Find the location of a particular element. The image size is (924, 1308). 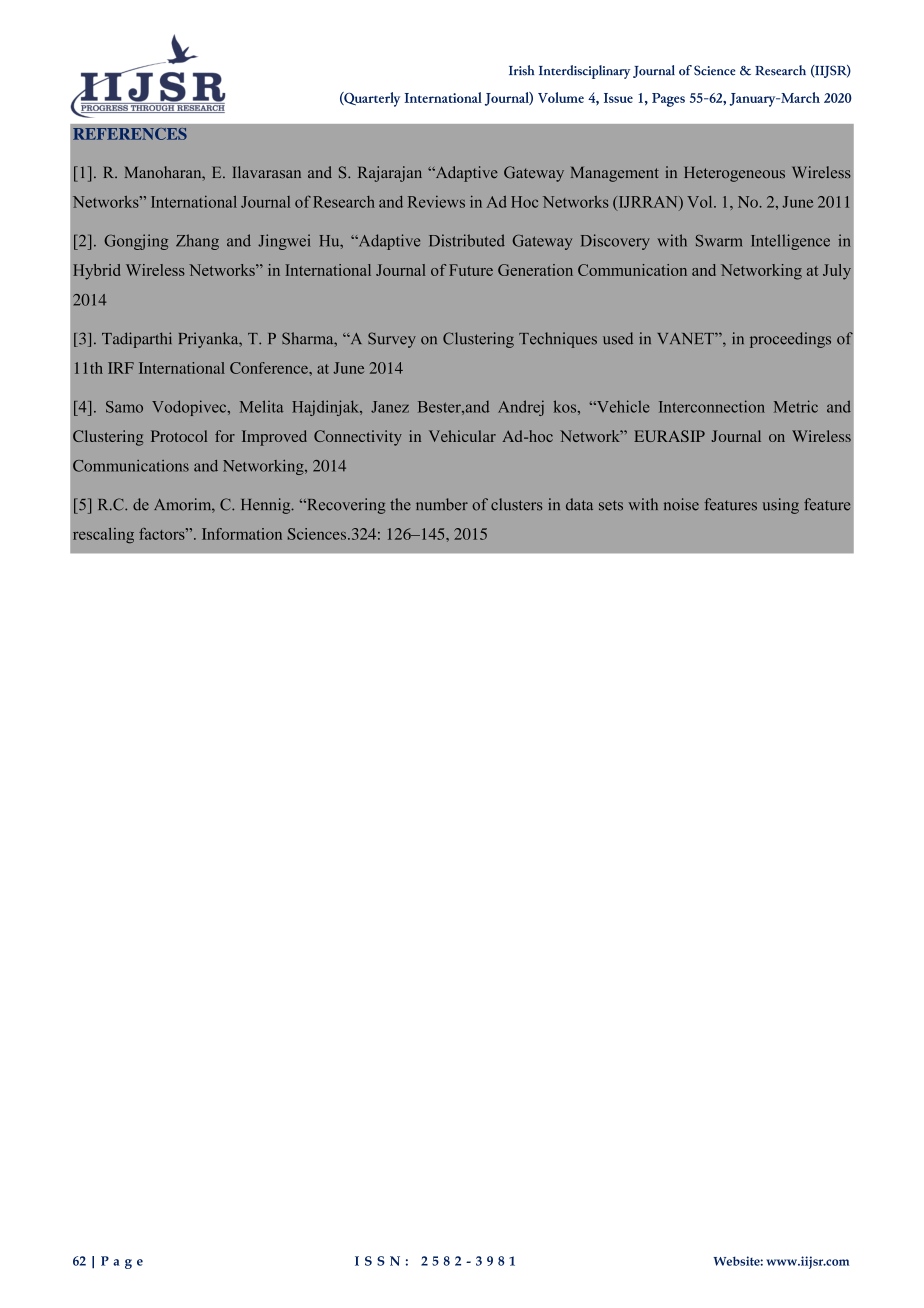

Information is located at coordinates (242, 534).
